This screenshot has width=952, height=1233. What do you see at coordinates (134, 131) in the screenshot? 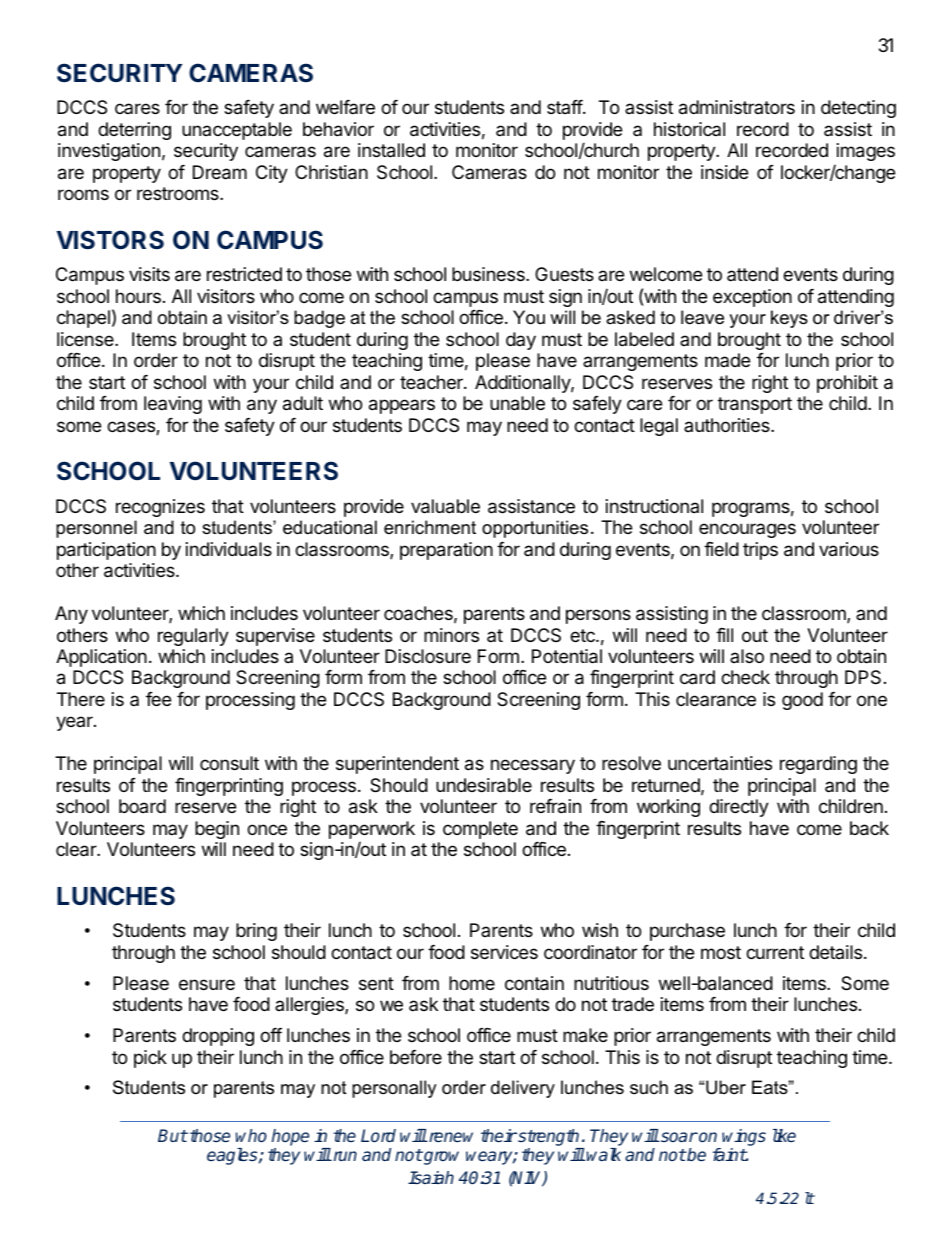
I see `deterring` at bounding box center [134, 131].
